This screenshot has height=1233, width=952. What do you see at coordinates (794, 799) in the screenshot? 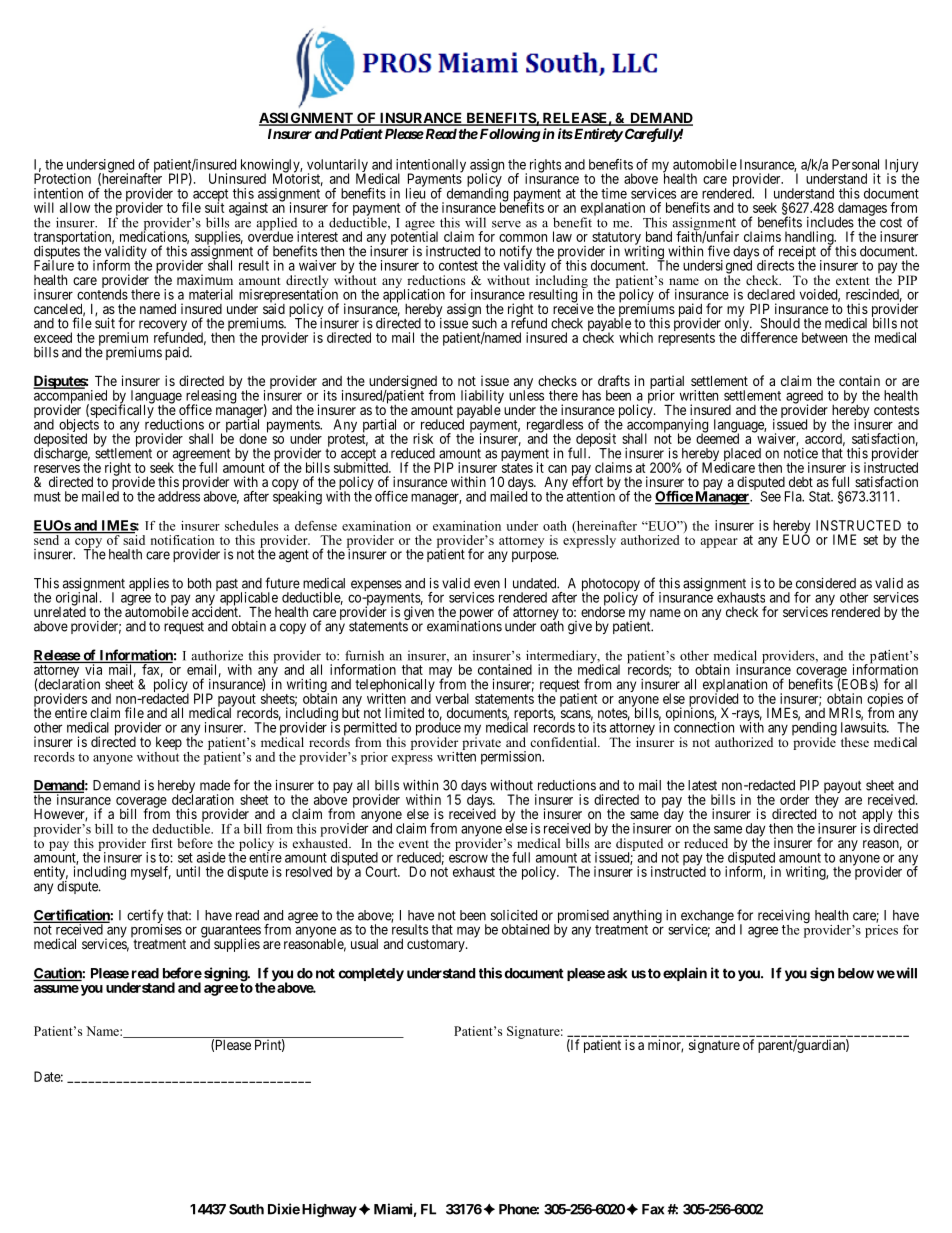
I see `order` at bounding box center [794, 799].
